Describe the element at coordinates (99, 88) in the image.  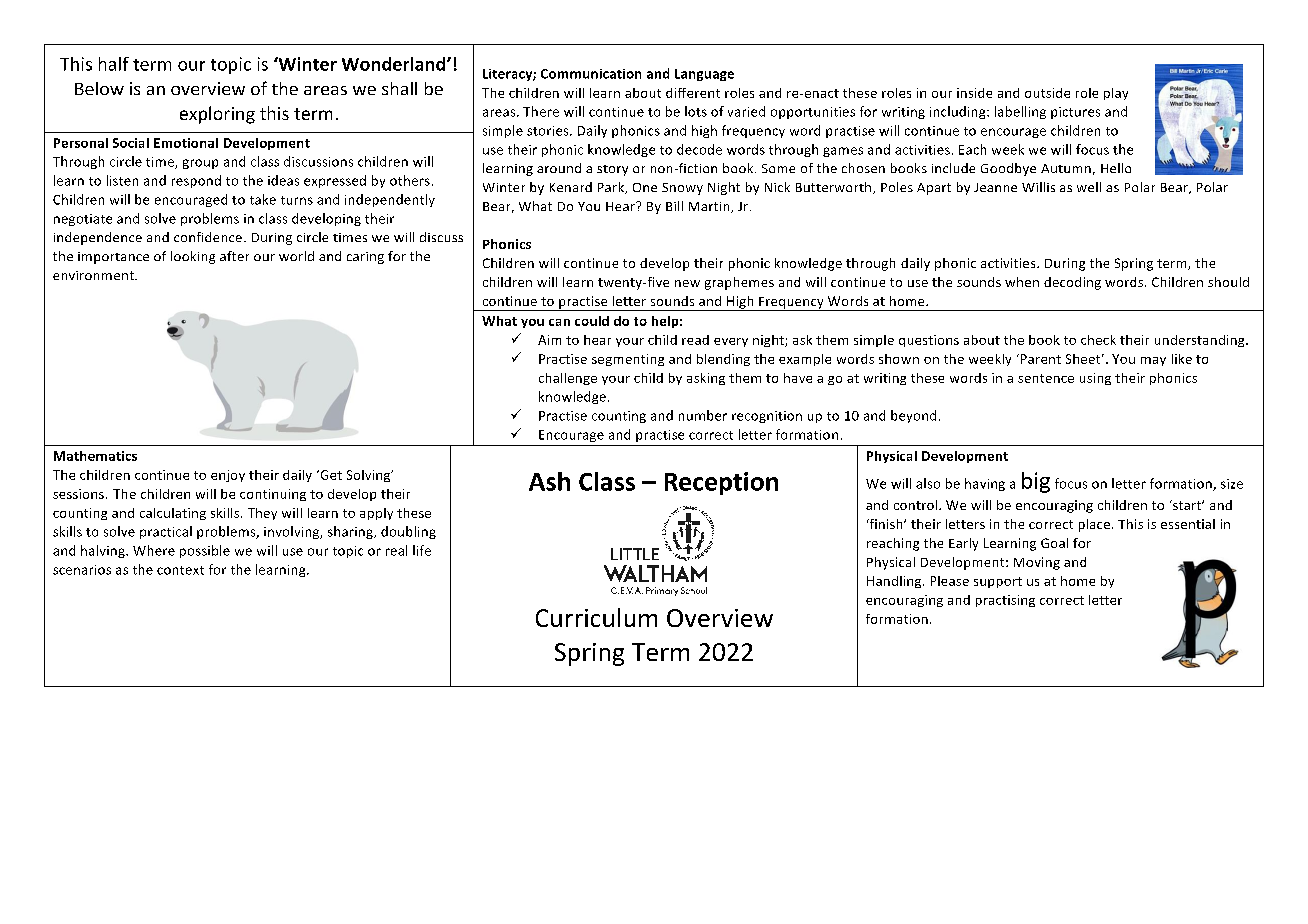
I see `Below` at that location.
